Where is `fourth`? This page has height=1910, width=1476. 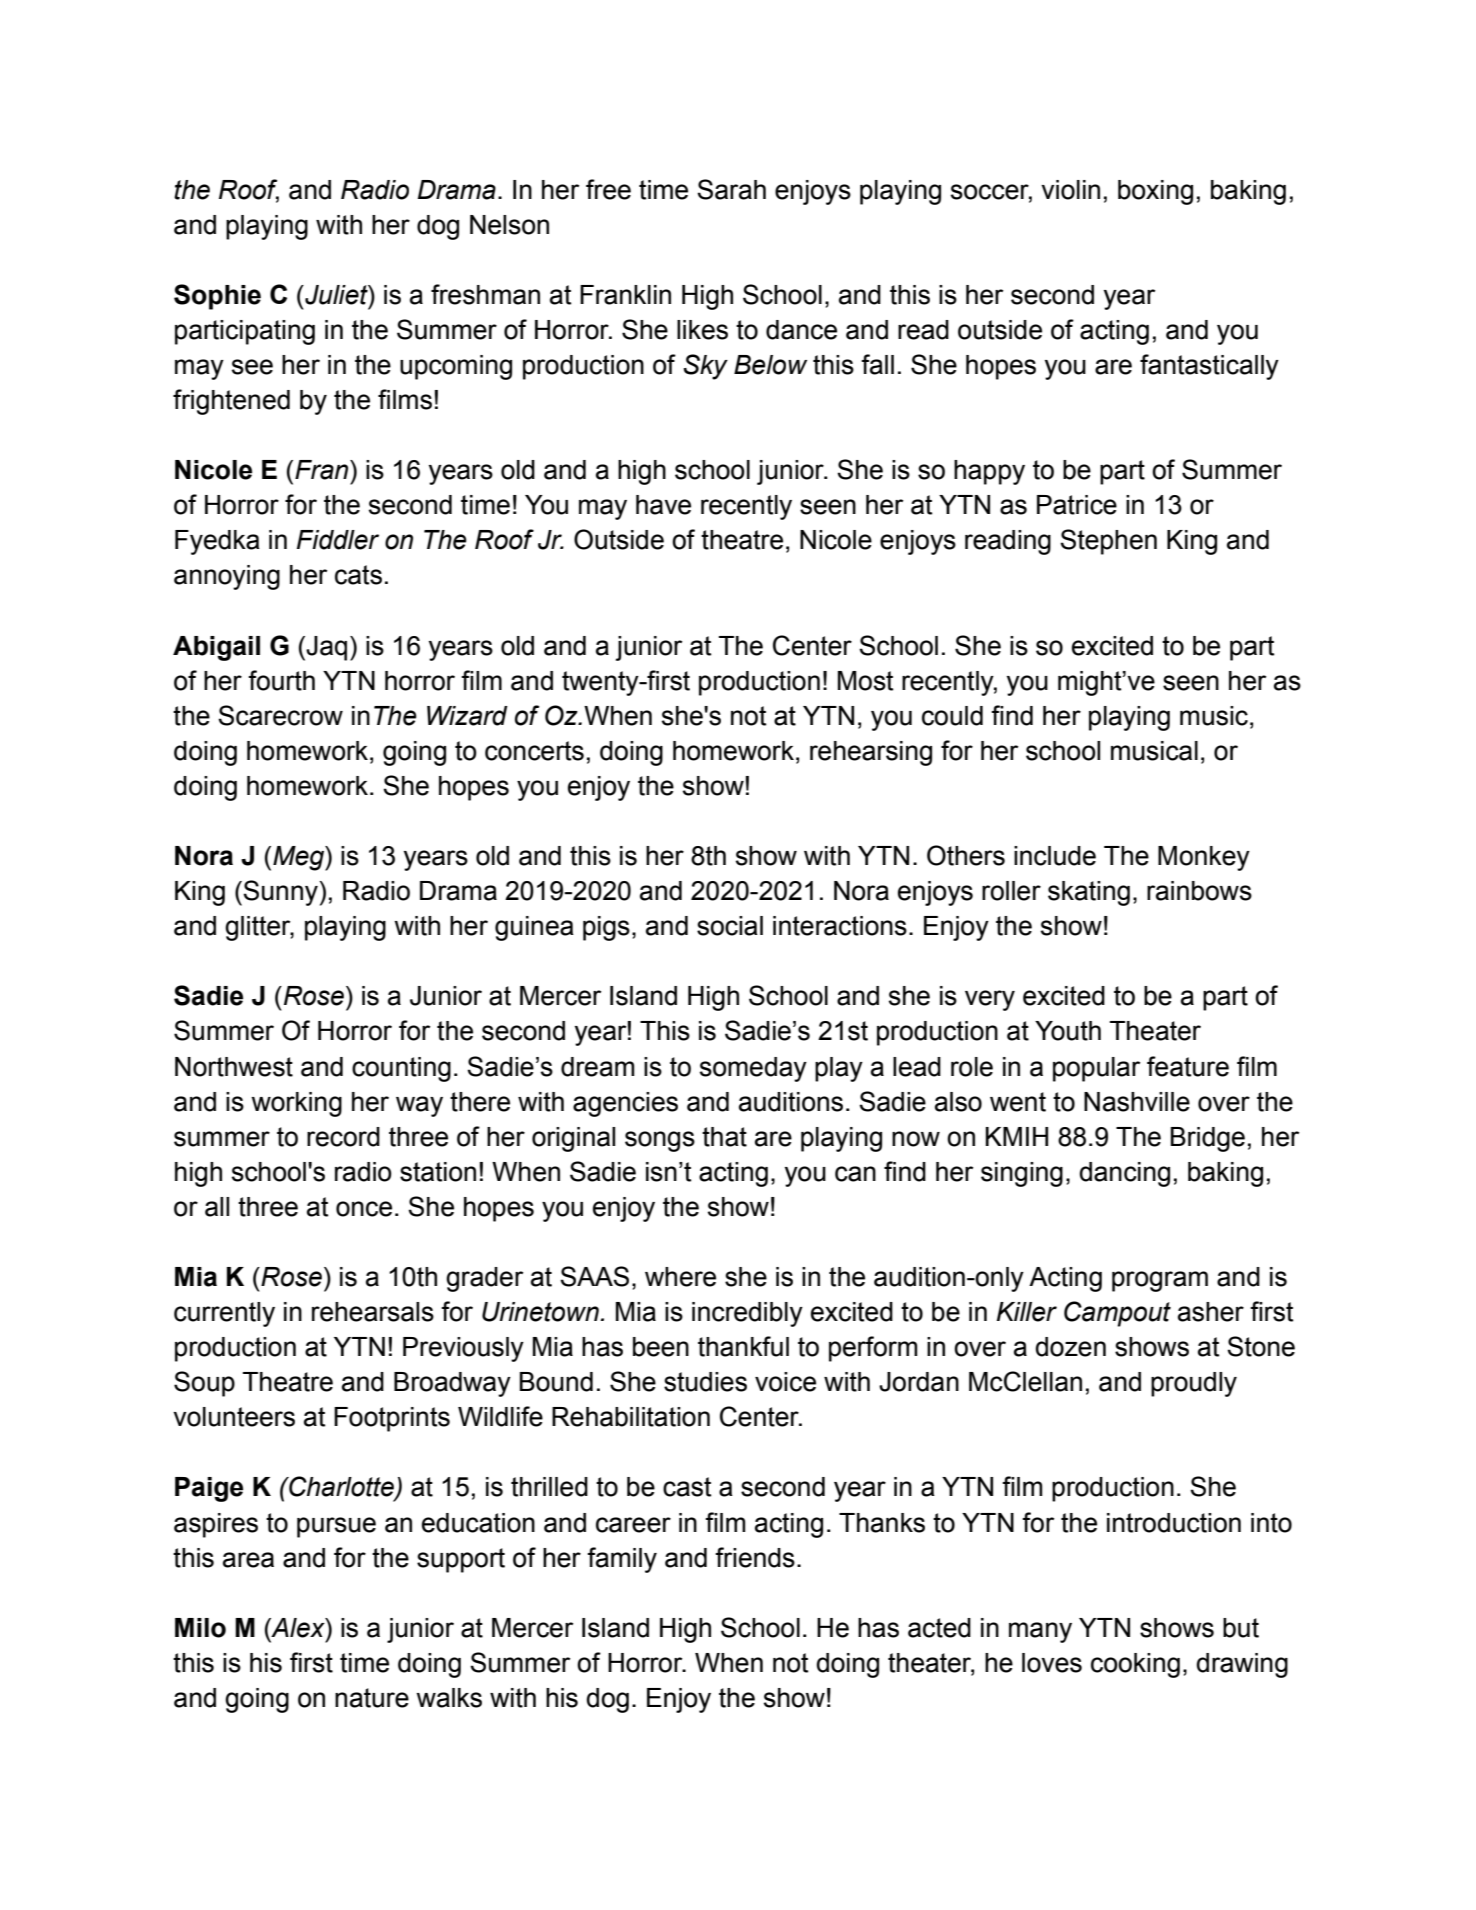 fourth is located at coordinates (281, 680).
